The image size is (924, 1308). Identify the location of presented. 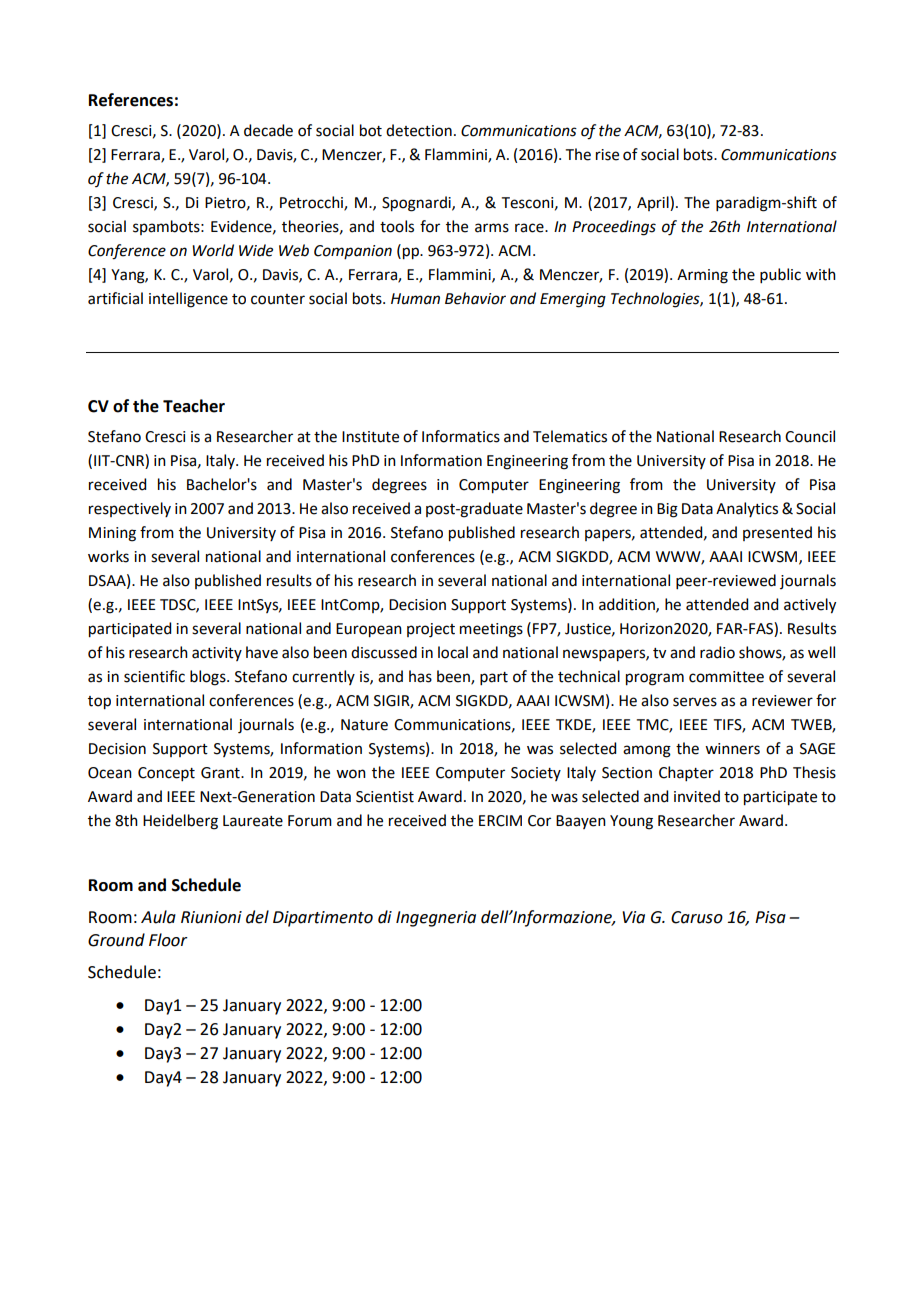
(777, 533).
